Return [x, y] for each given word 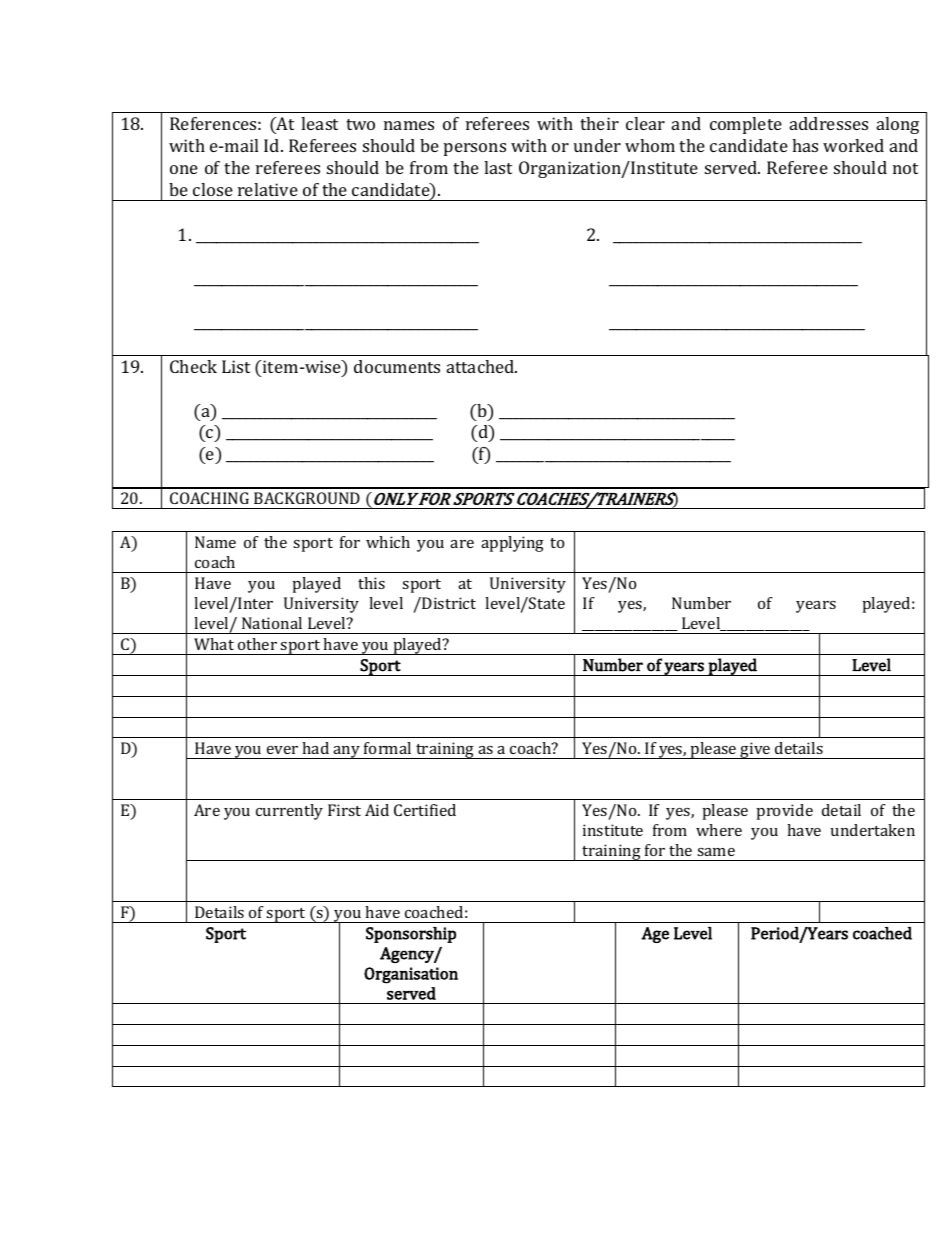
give [756, 750]
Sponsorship [411, 935]
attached [482, 366]
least [319, 123]
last [498, 167]
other [257, 644]
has [805, 145]
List [236, 366]
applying [512, 544]
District [448, 603]
